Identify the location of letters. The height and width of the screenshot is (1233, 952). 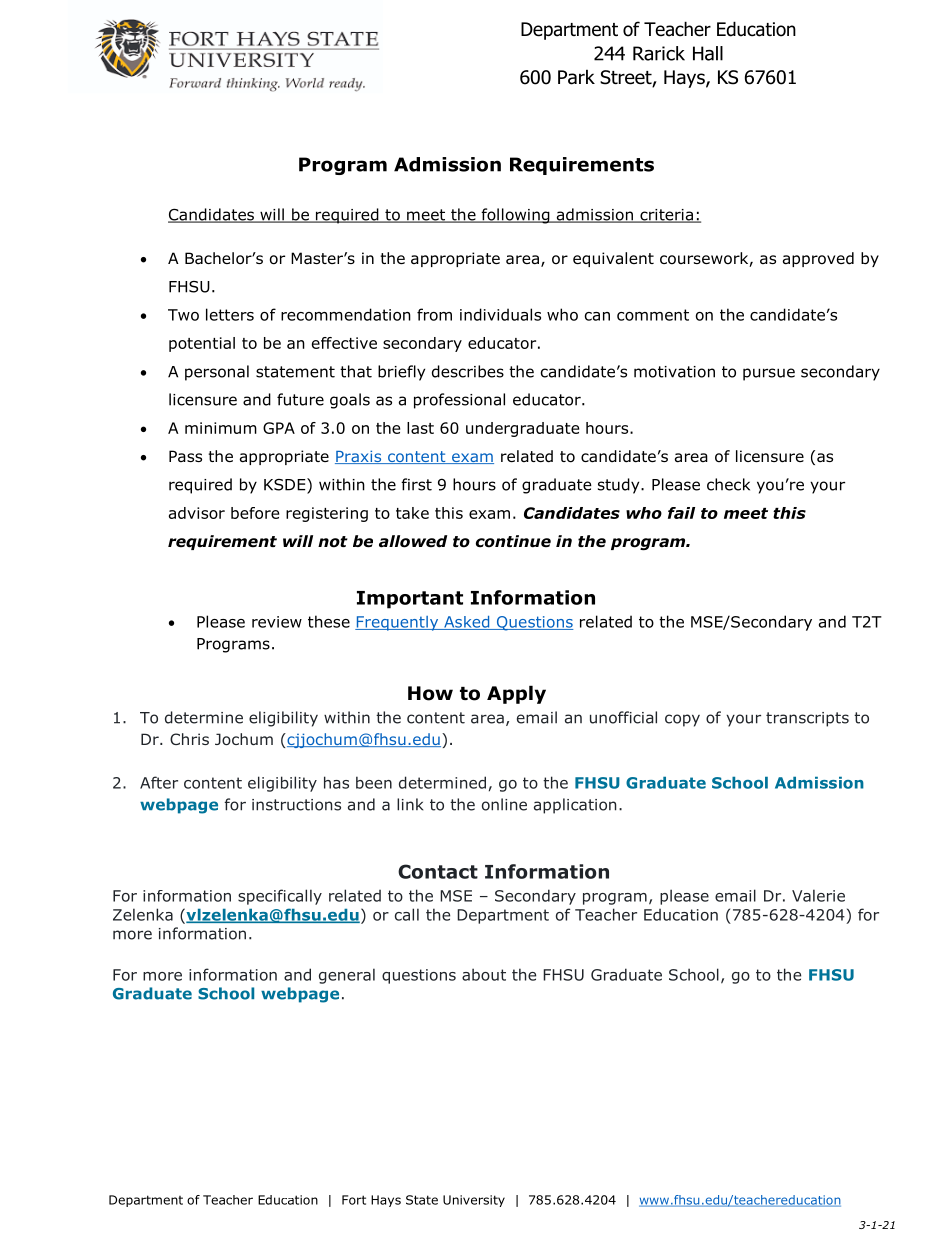
(230, 314).
